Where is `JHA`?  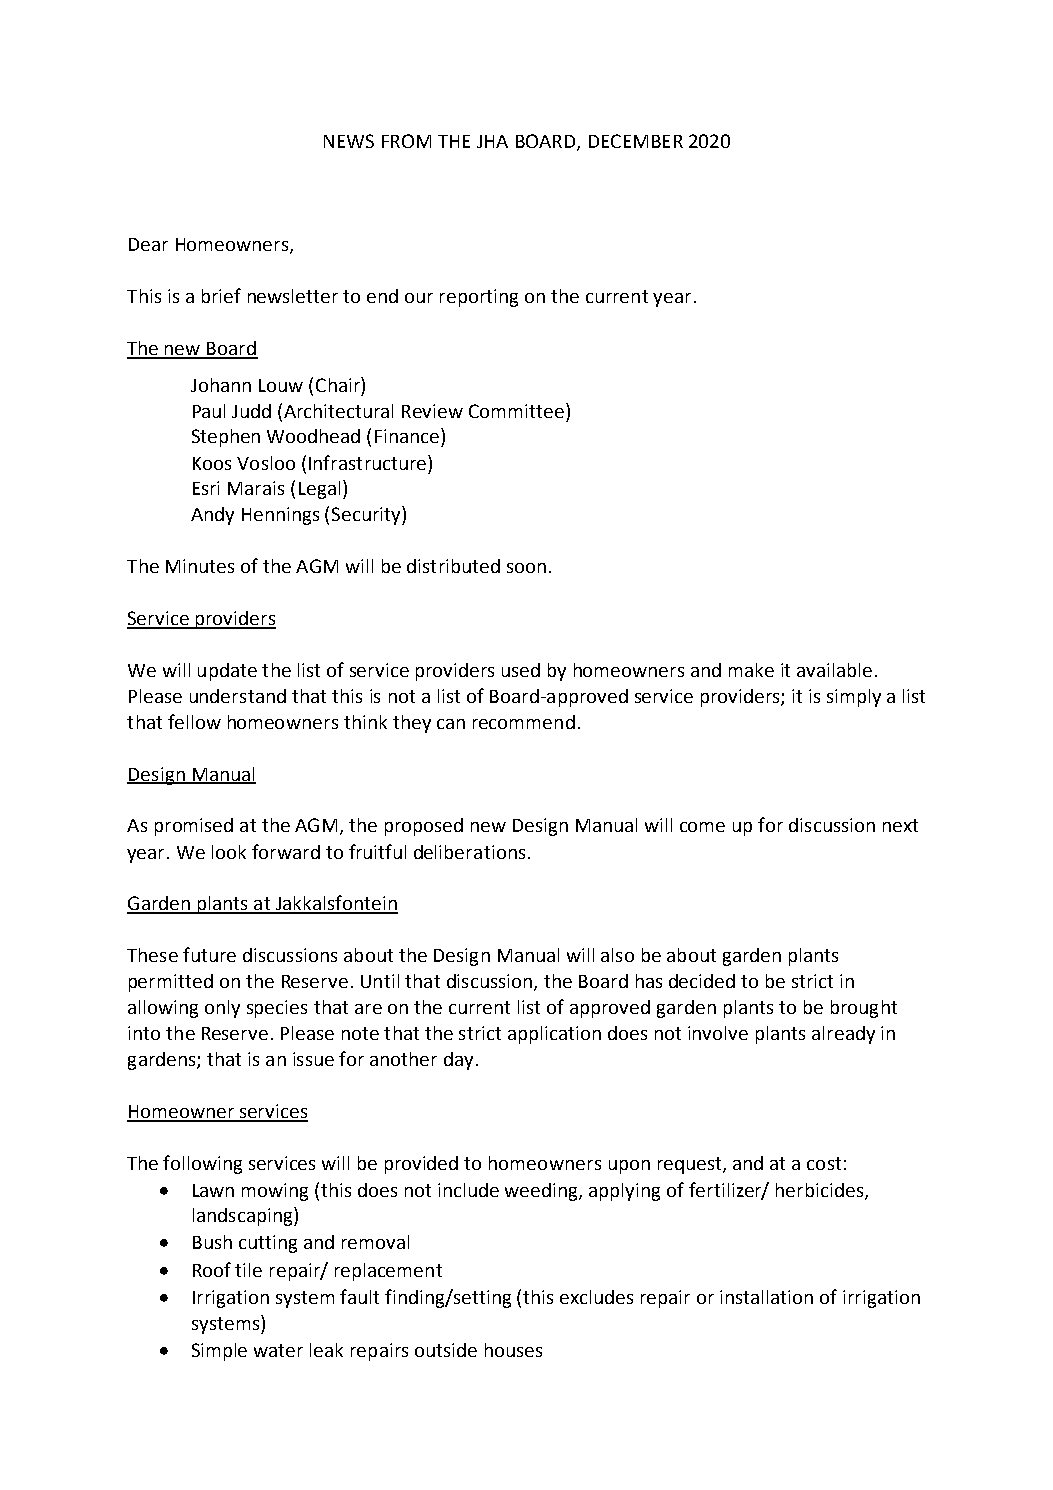
JHA is located at coordinates (492, 141).
